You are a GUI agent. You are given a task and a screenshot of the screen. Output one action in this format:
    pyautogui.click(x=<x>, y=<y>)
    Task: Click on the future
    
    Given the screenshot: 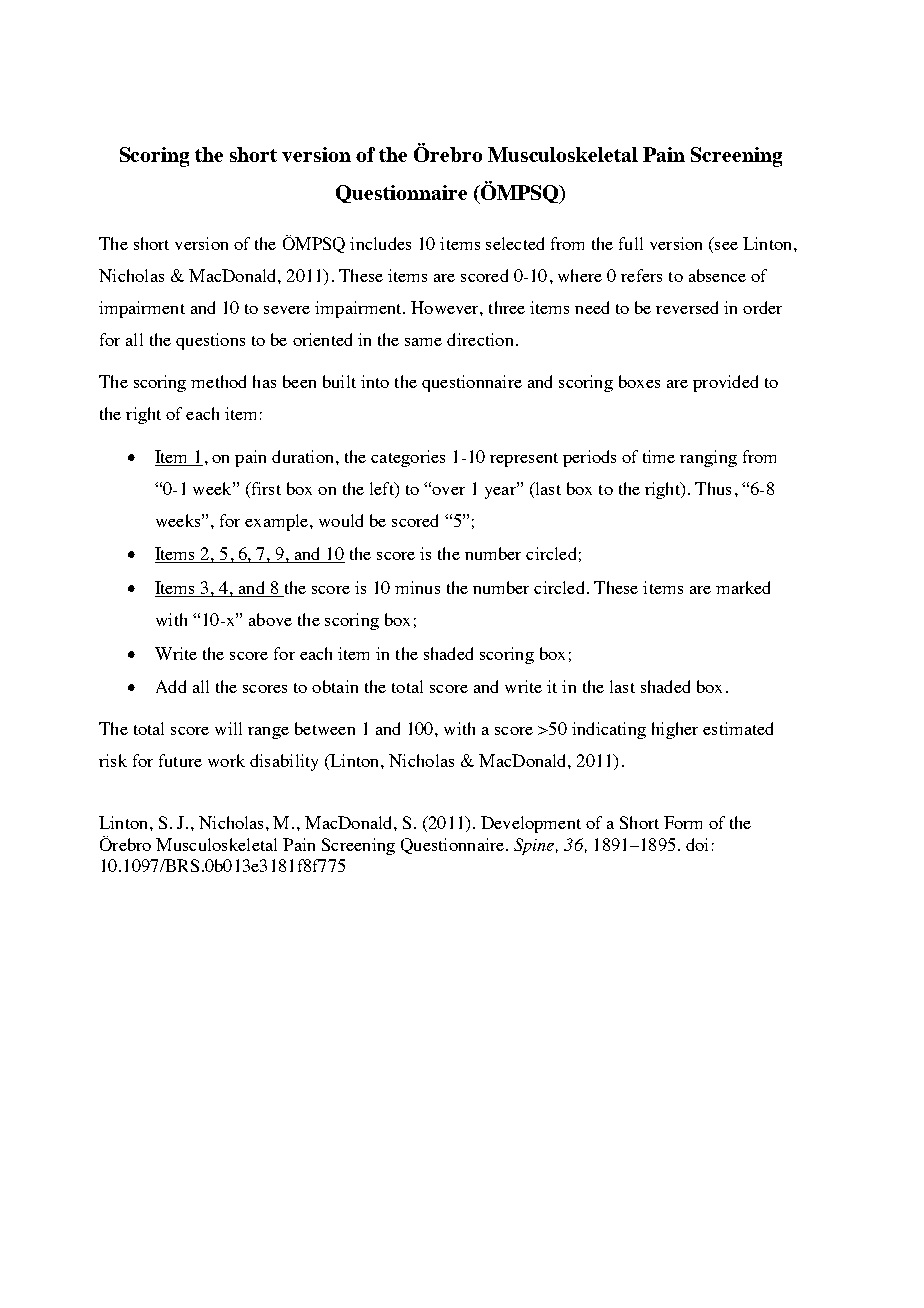 What is the action you would take?
    pyautogui.click(x=180, y=760)
